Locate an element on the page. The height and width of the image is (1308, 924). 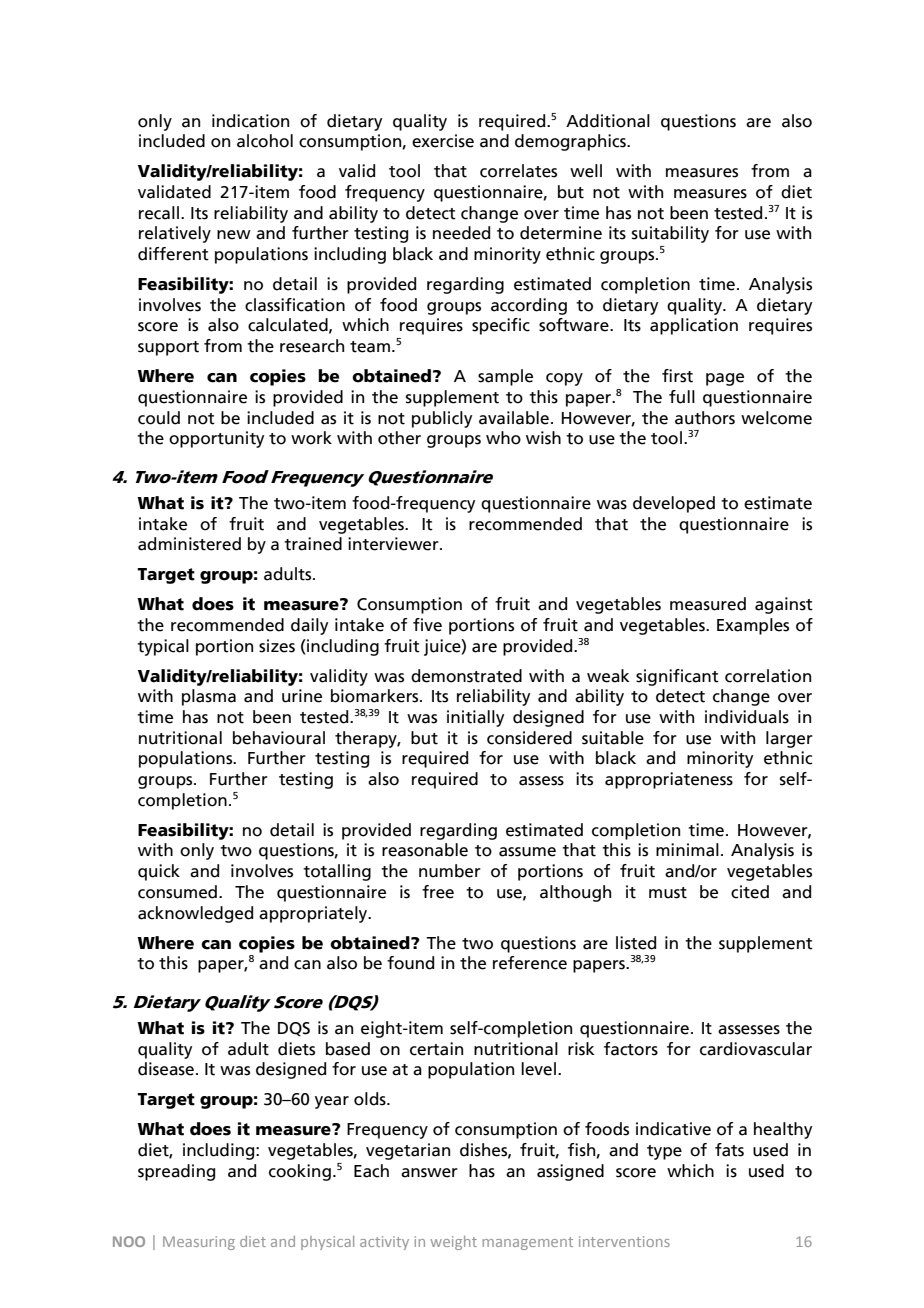
indication is located at coordinates (250, 121).
